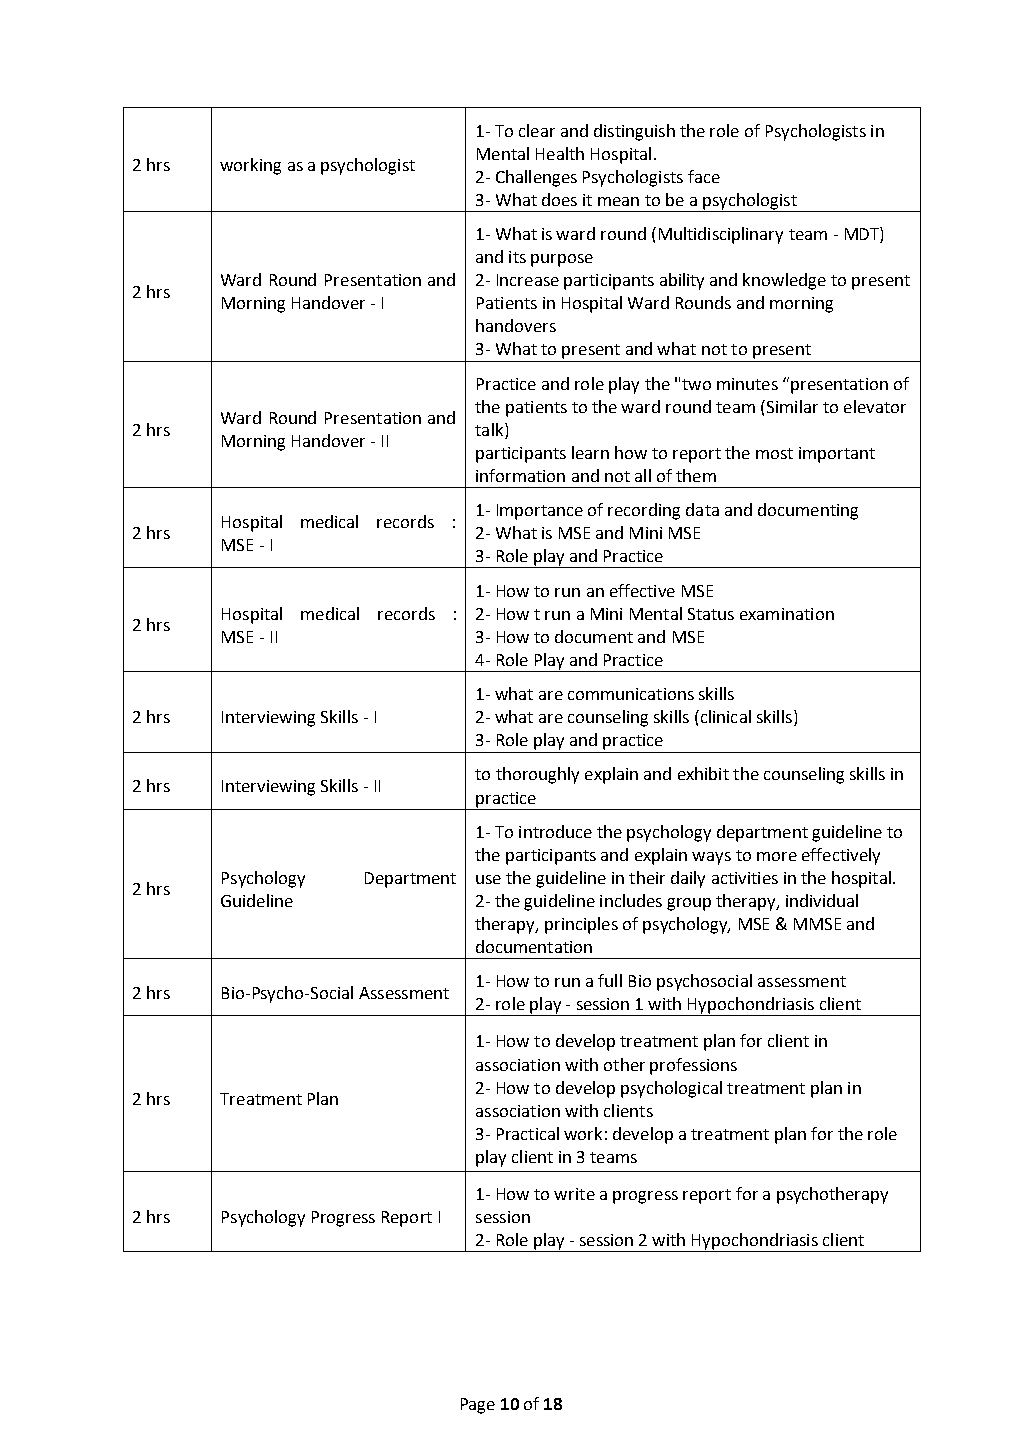  Describe the element at coordinates (574, 1194) in the document. I see `write` at that location.
